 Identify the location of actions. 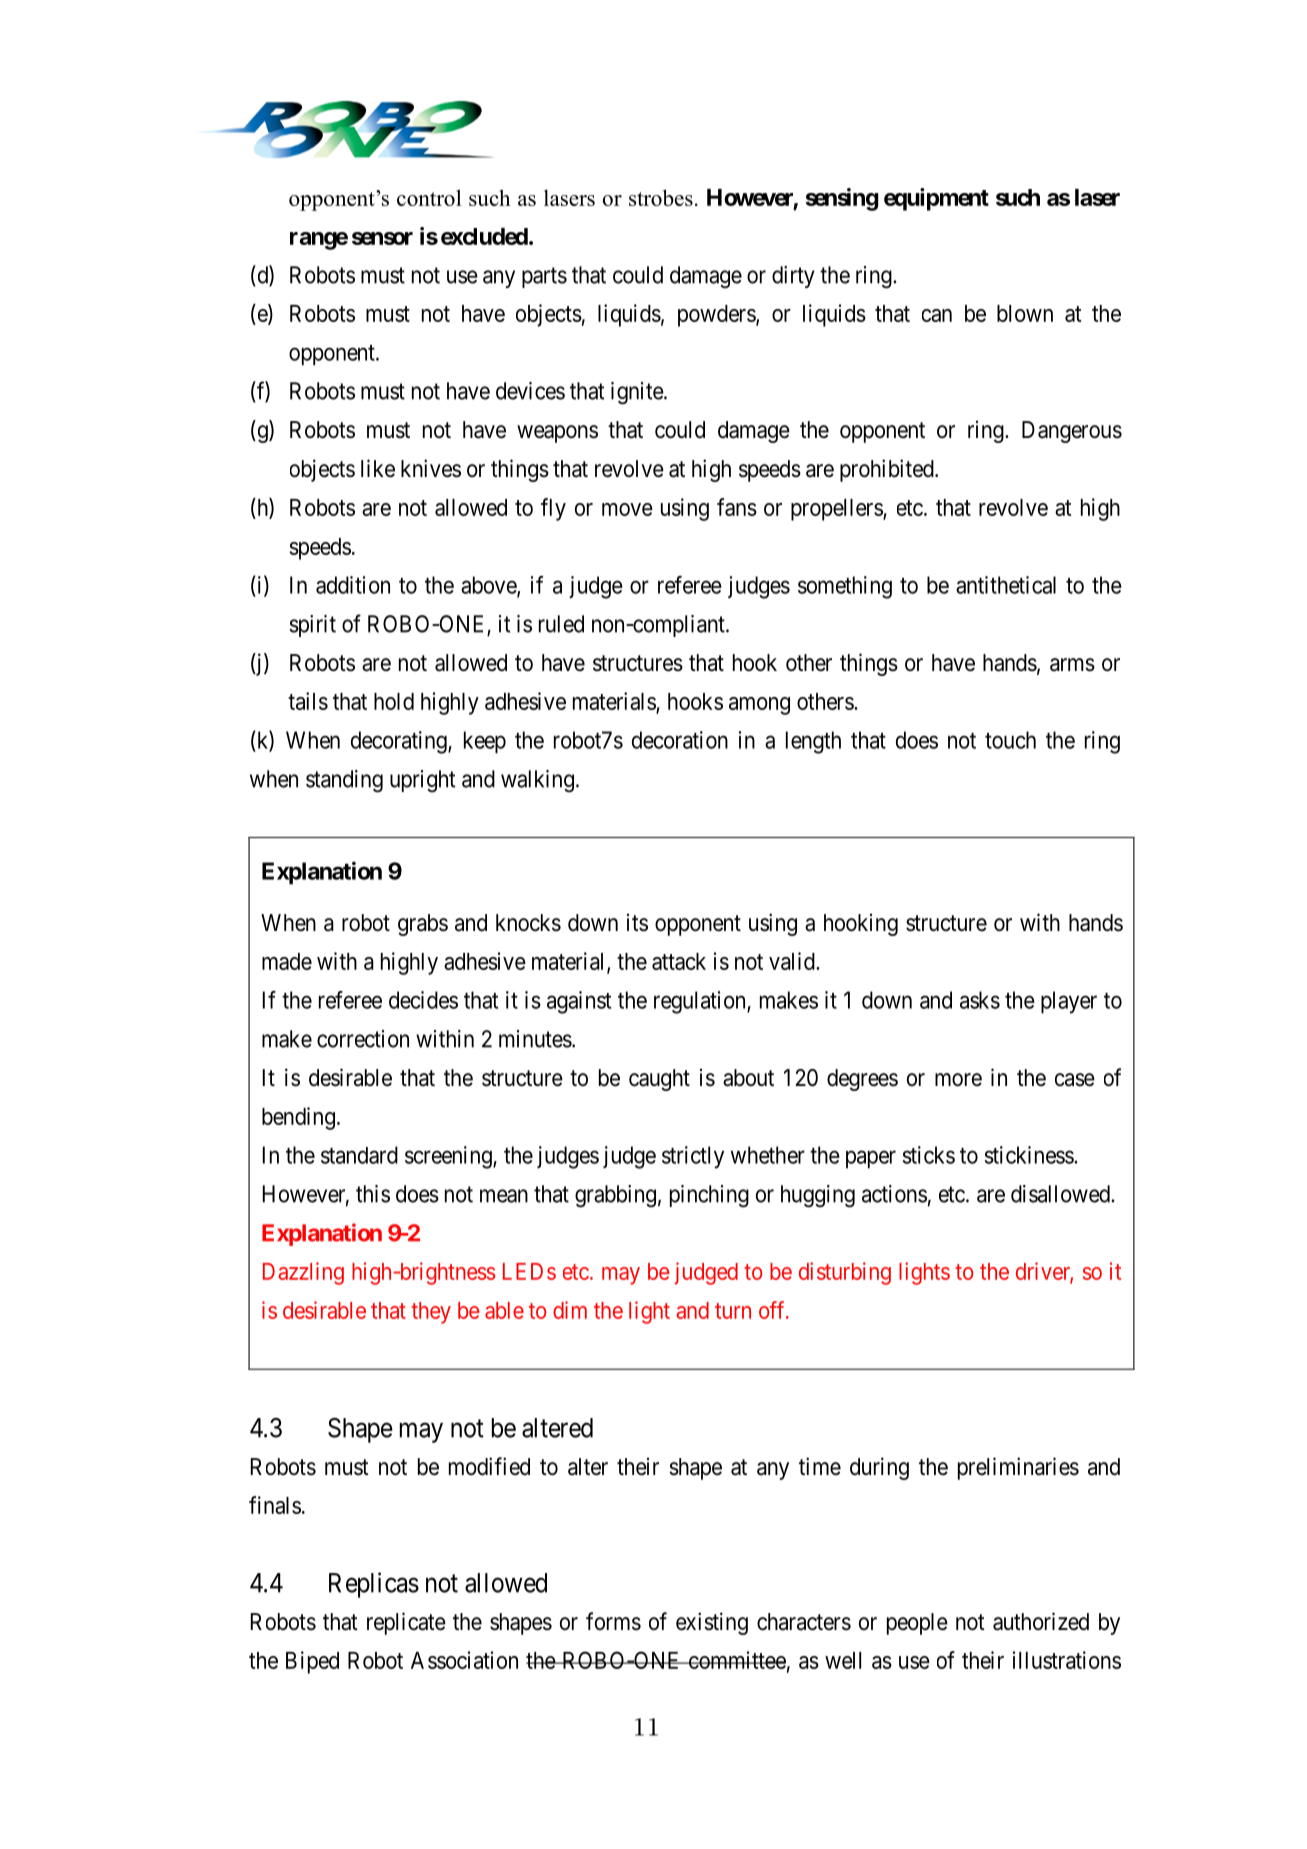
(894, 1194).
